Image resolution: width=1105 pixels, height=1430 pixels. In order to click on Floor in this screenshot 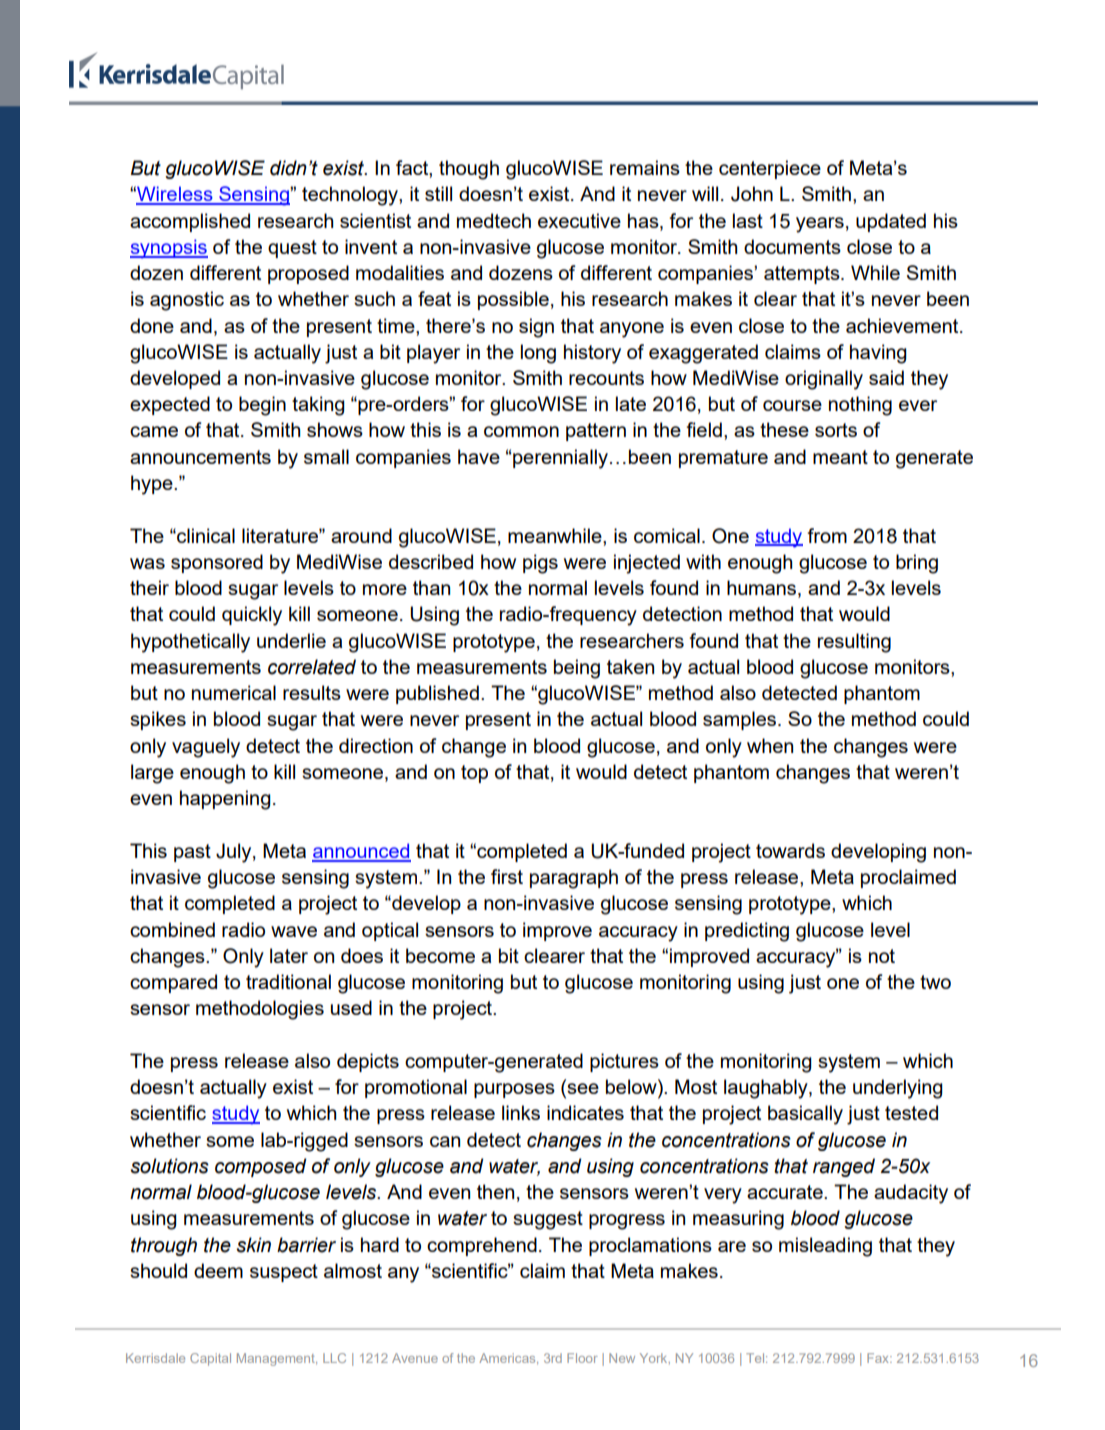, I will do `click(582, 1358)`.
